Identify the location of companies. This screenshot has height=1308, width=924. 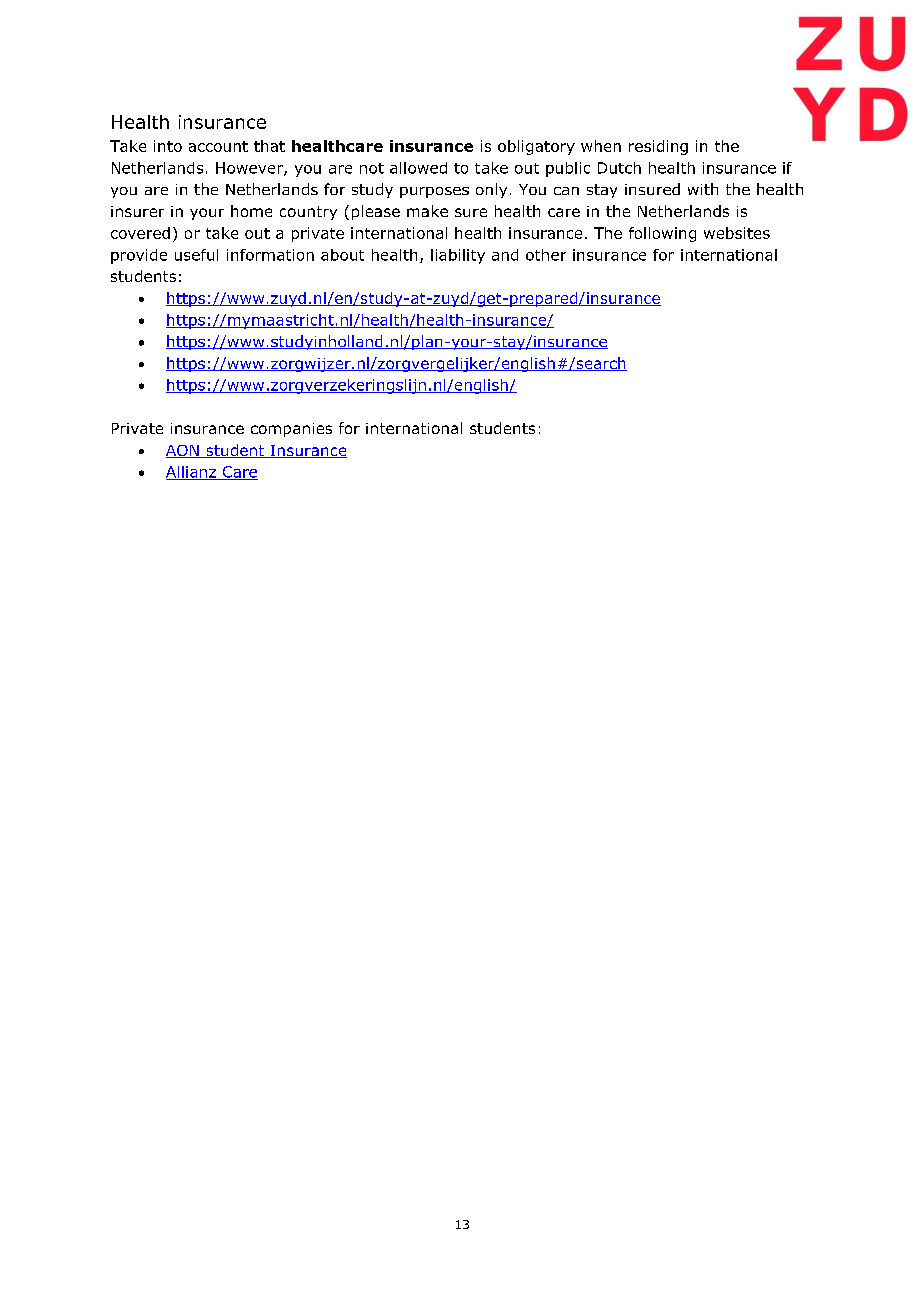
(291, 430).
